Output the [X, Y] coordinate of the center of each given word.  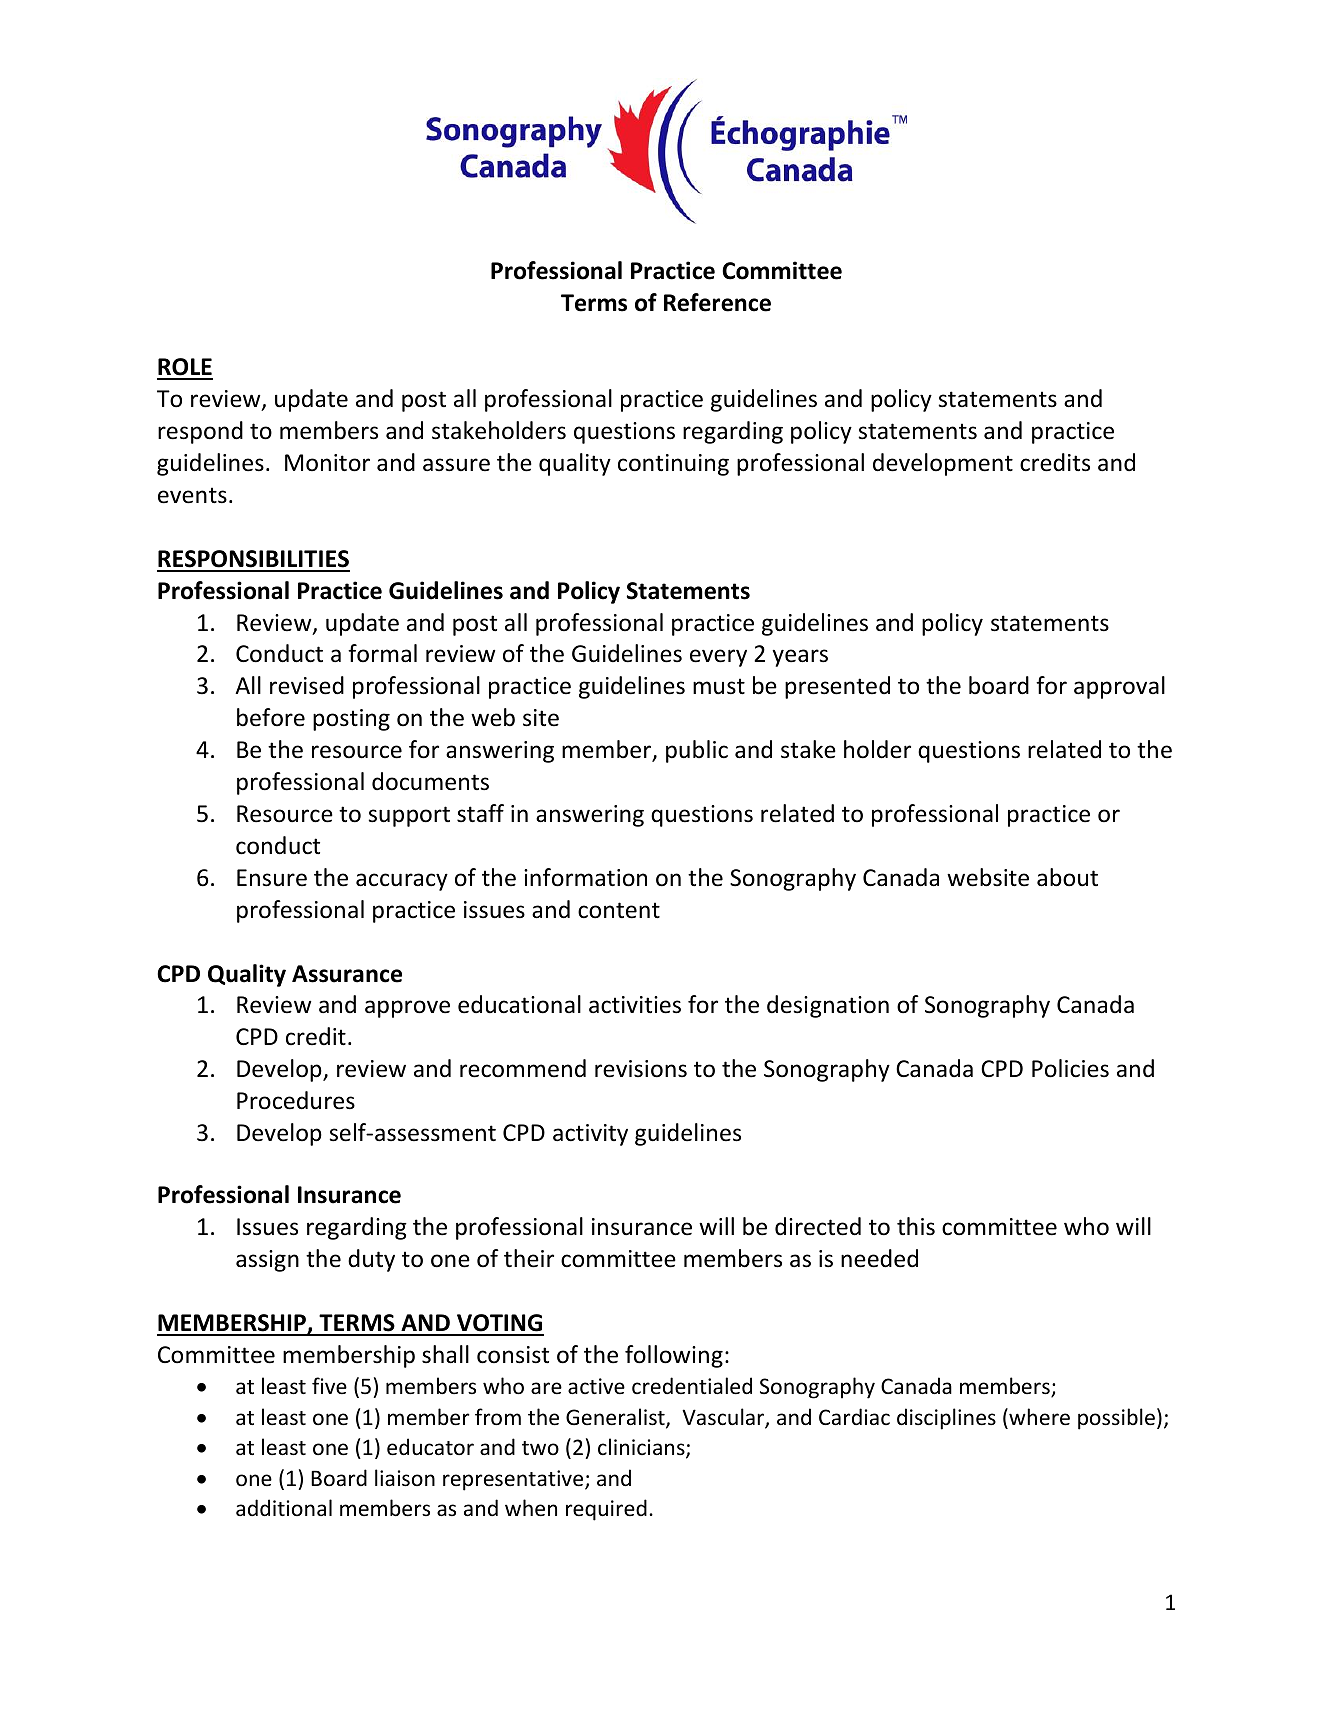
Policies [1070, 1068]
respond [200, 432]
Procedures [296, 1100]
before [271, 717]
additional [284, 1507]
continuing [673, 465]
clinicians [642, 1448]
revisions [641, 1069]
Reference [717, 302]
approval [1119, 687]
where [1038, 1417]
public [697, 751]
